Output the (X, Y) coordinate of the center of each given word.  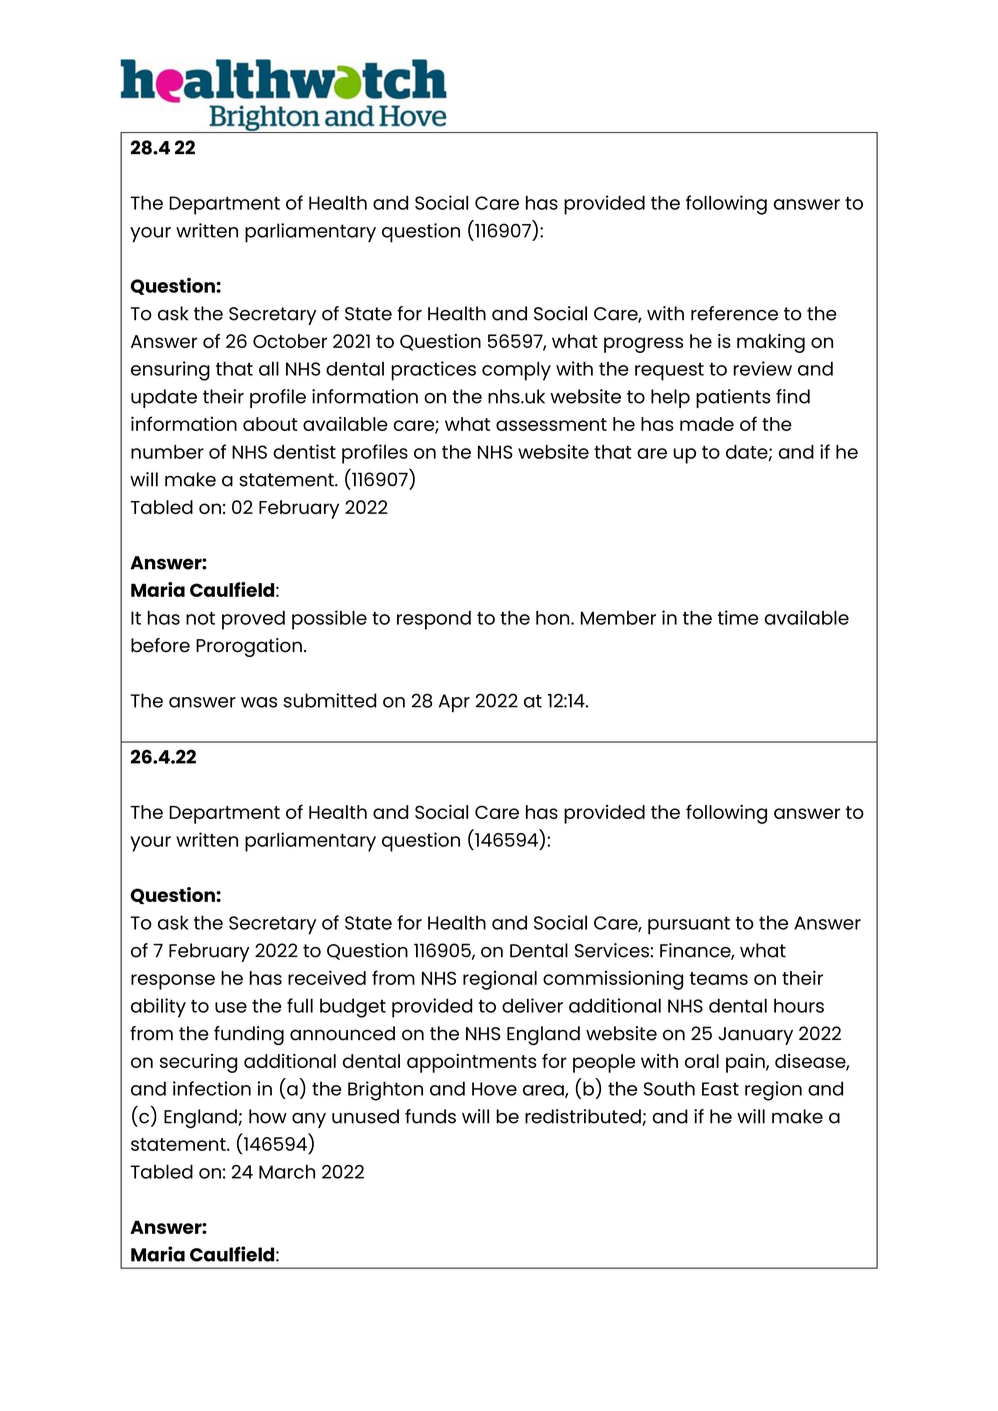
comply (516, 371)
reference (734, 313)
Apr (454, 703)
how (268, 1116)
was (259, 702)
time (738, 617)
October (290, 341)
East (720, 1089)
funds (430, 1116)
